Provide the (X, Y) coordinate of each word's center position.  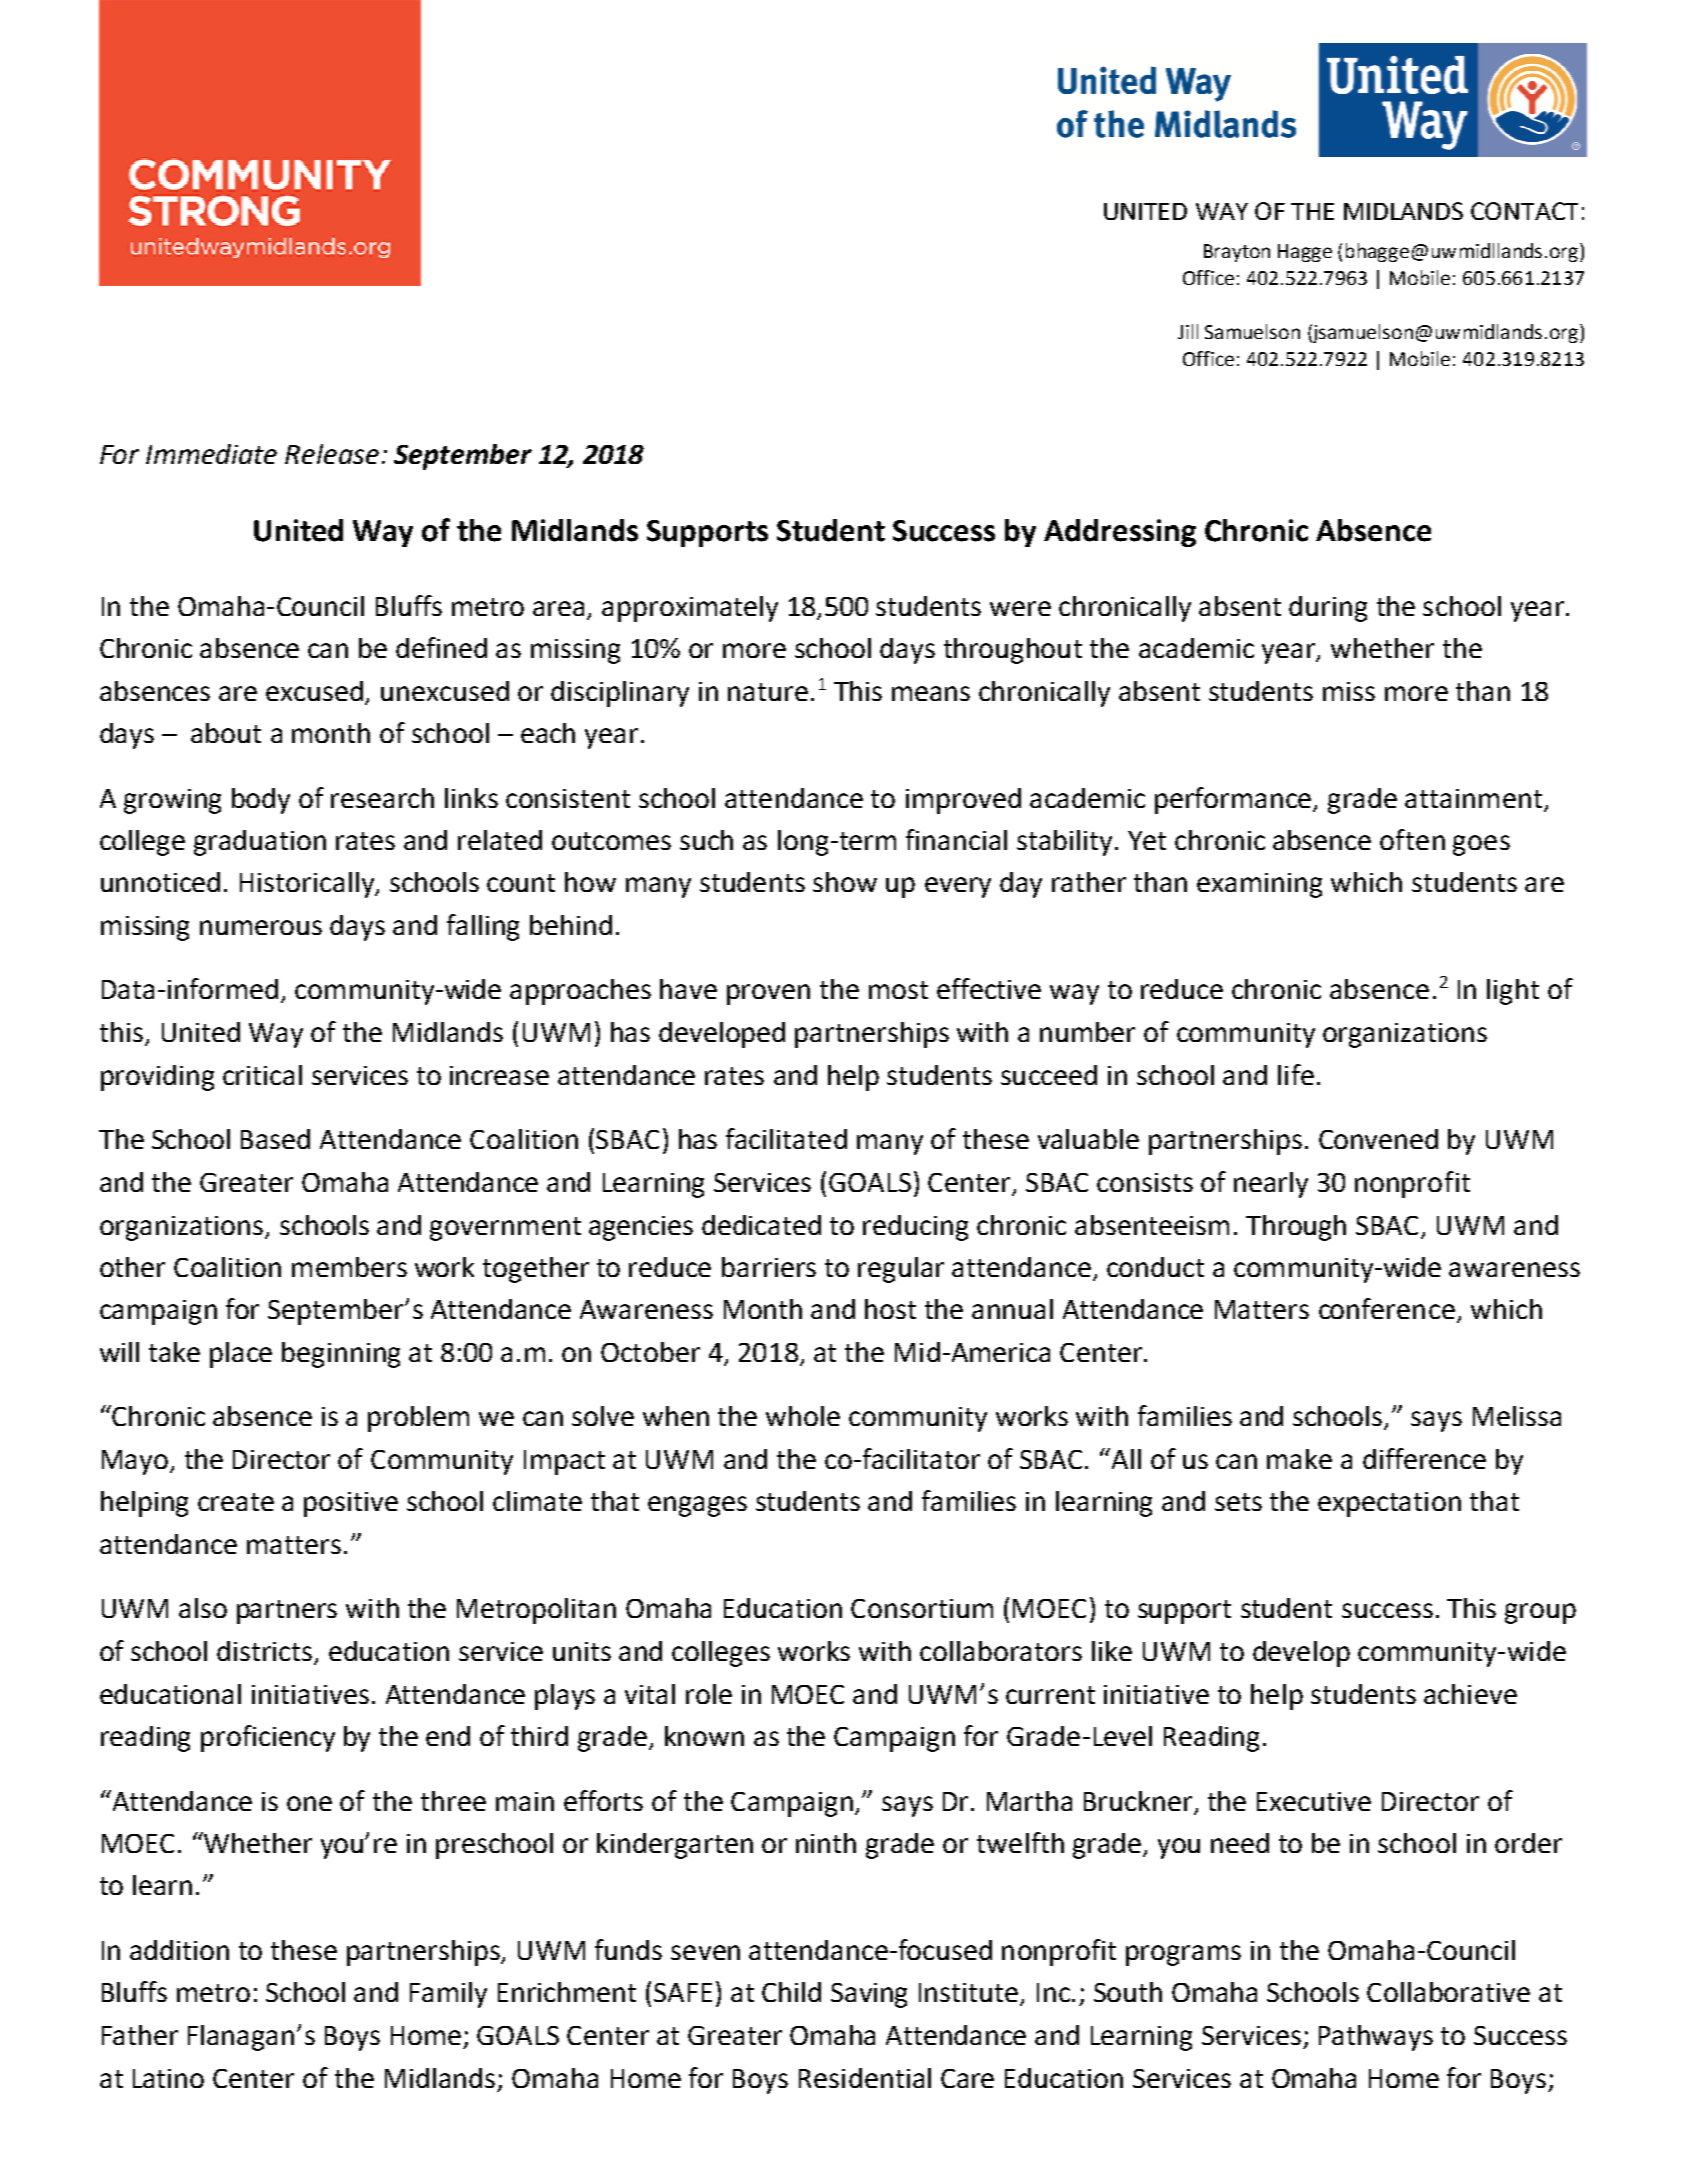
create (236, 1502)
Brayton (1237, 253)
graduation (260, 843)
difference (1424, 1458)
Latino (168, 2078)
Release (332, 454)
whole (803, 1416)
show (845, 882)
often (1412, 839)
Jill (1188, 331)
